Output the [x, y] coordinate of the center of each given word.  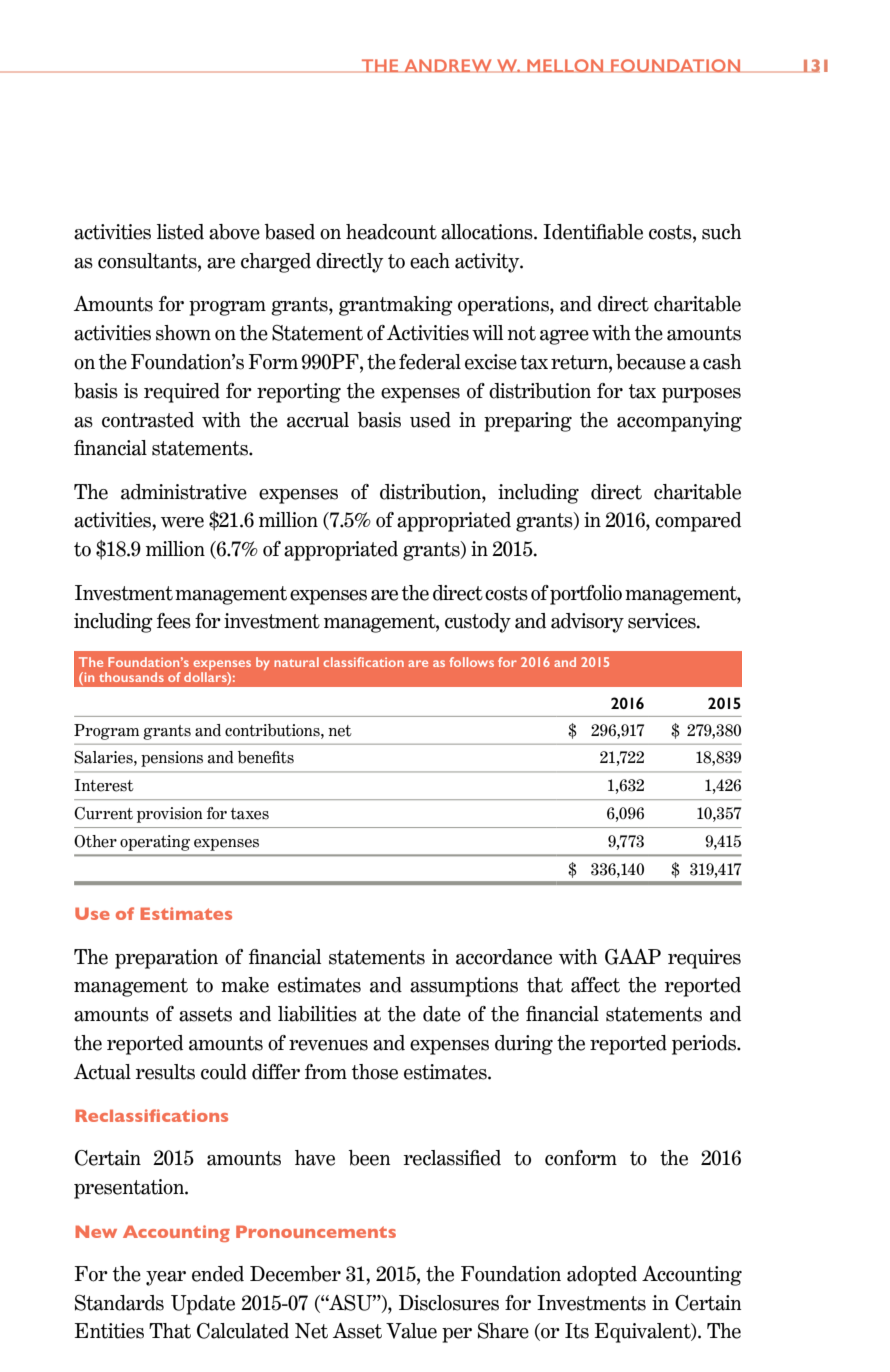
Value [411, 1331]
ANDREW [448, 66]
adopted [602, 1276]
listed [180, 232]
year [166, 1278]
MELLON [565, 66]
